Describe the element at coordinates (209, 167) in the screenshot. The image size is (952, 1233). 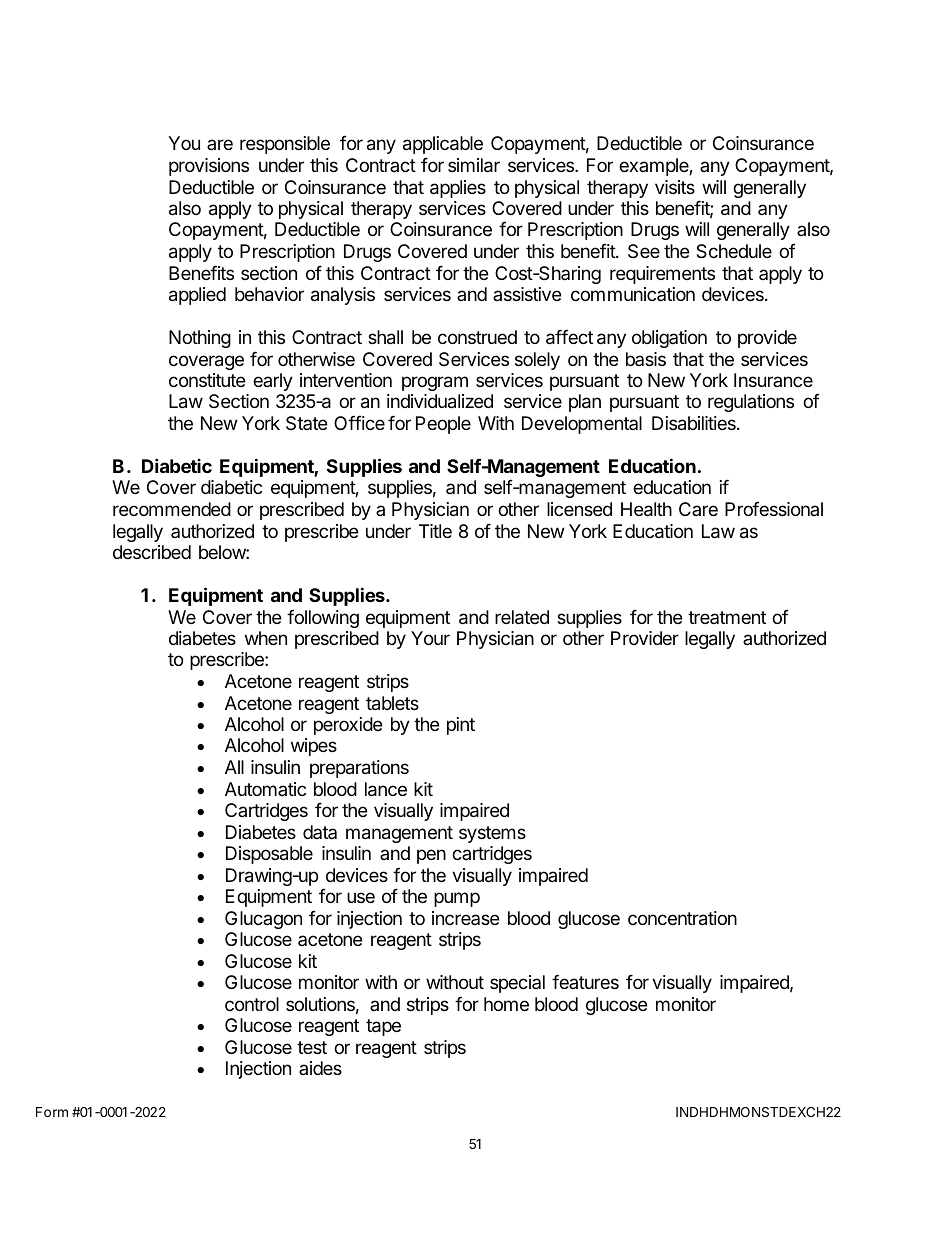
I see `provisions` at that location.
